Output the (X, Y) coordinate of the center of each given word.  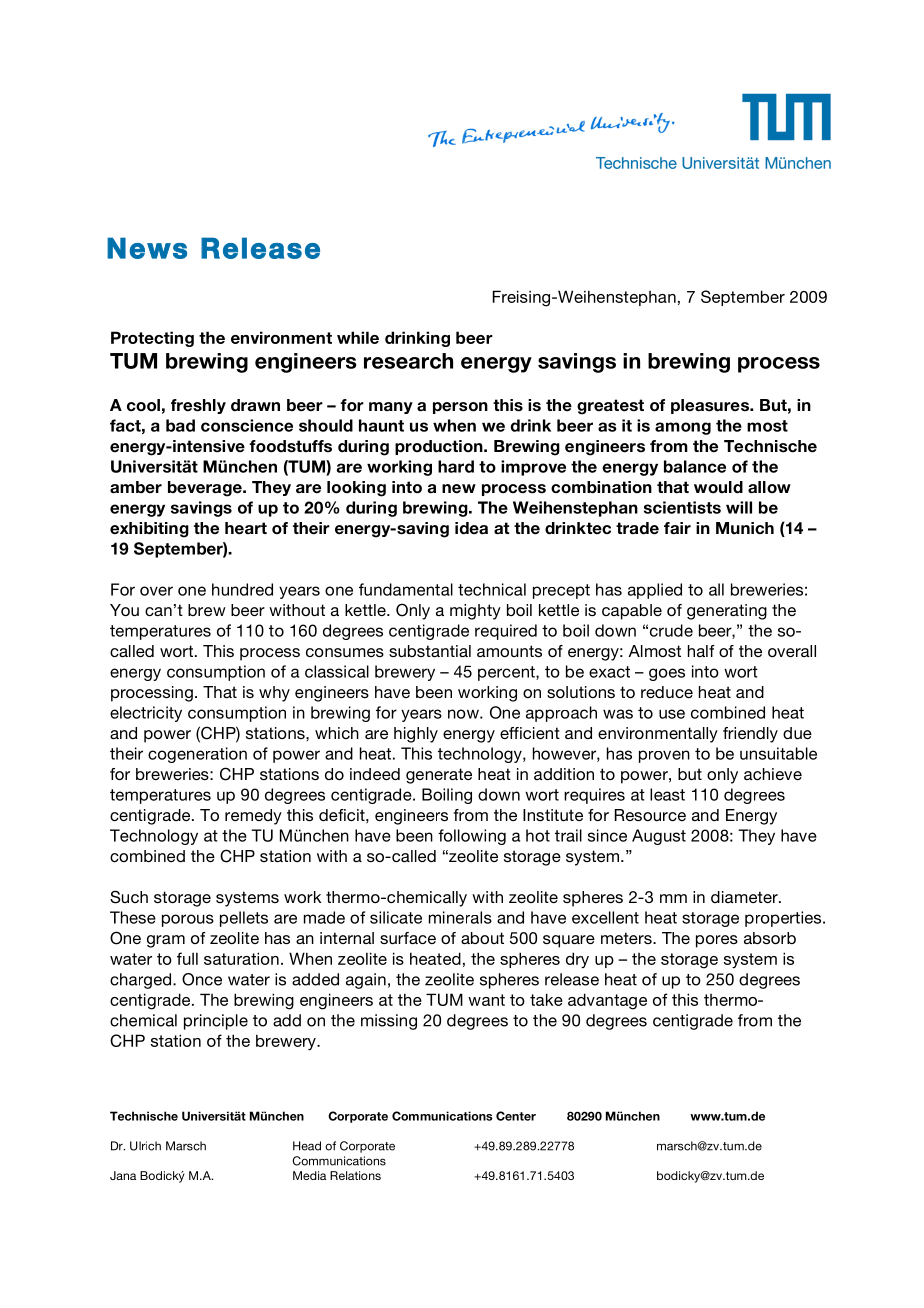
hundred (242, 589)
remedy (253, 817)
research (408, 361)
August (659, 837)
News (147, 248)
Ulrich (145, 1146)
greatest (610, 407)
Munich (745, 528)
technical (492, 589)
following (472, 837)
